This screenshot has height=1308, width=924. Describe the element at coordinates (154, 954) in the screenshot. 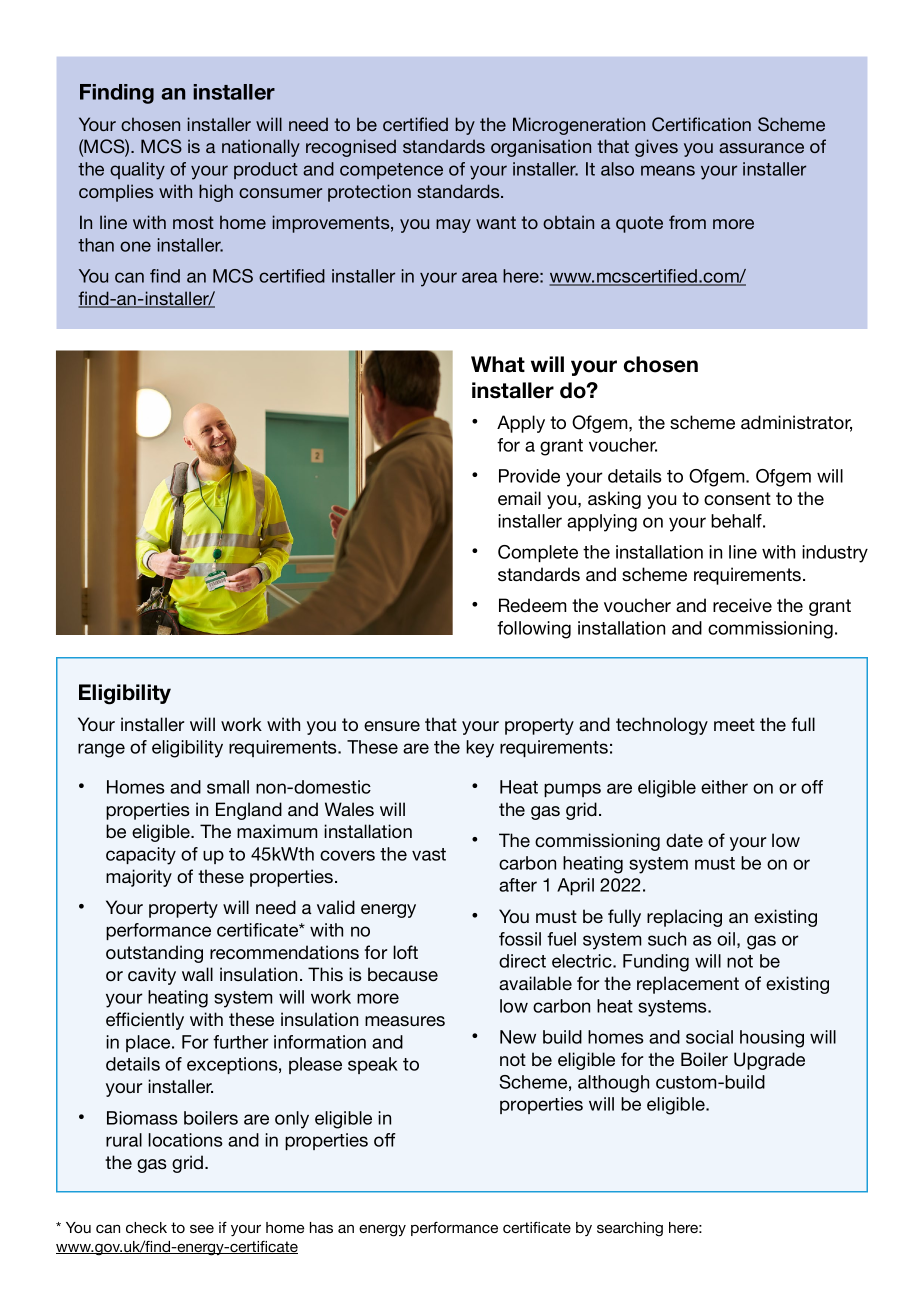

I see `outstanding` at that location.
